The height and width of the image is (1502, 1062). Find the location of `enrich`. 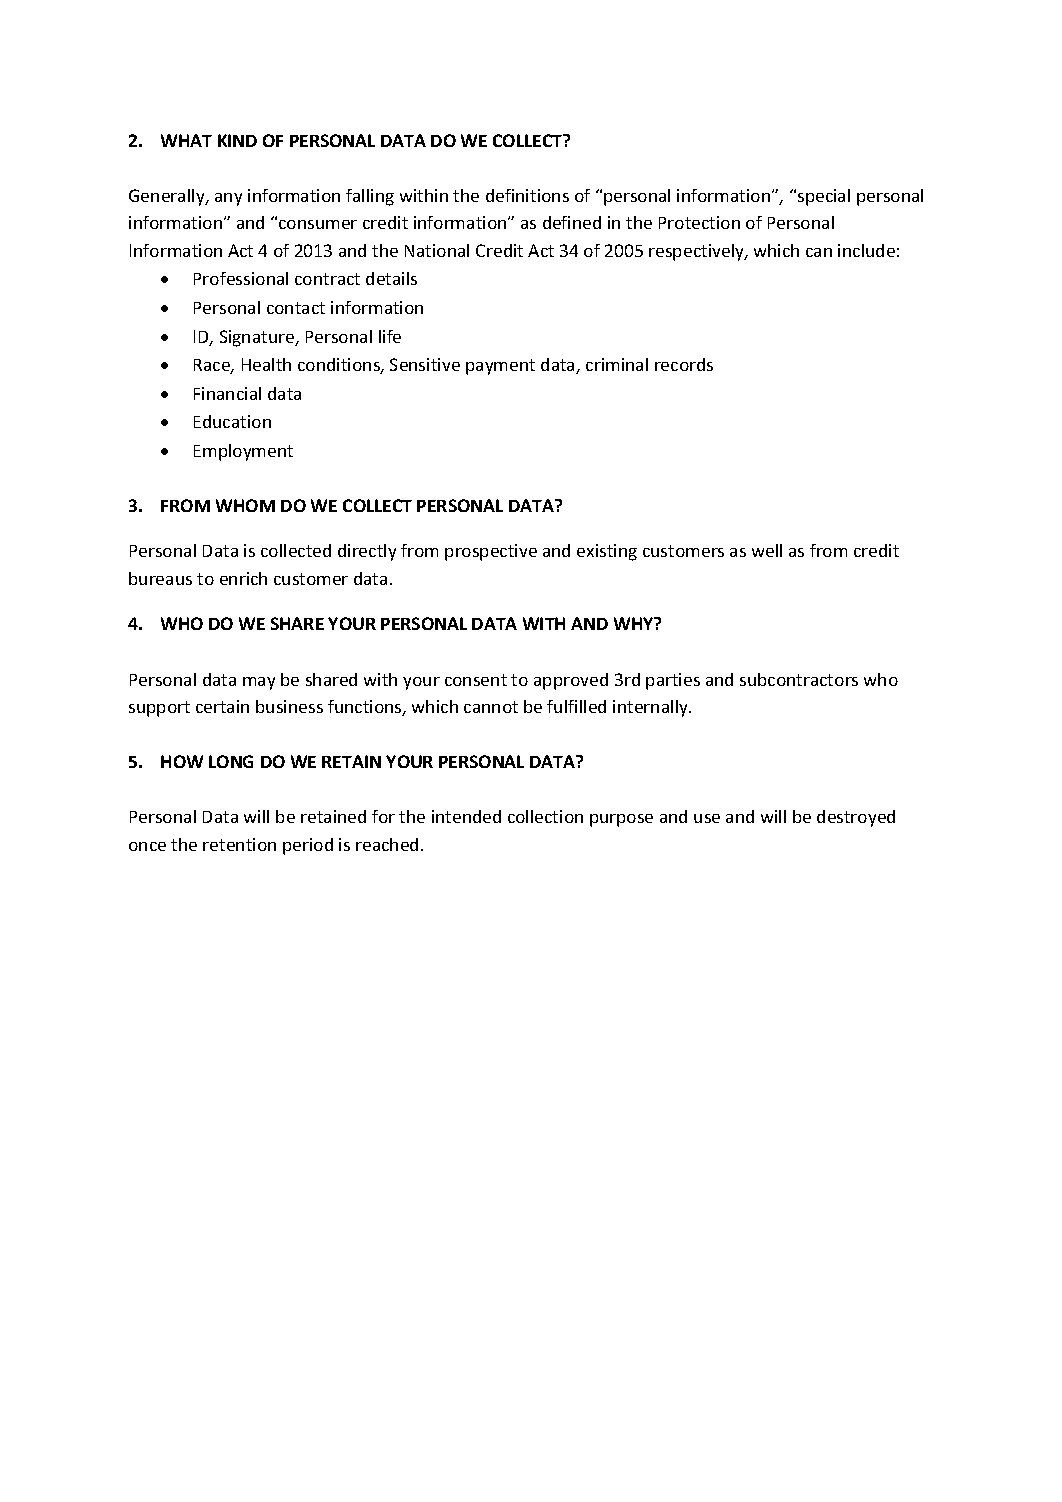

enrich is located at coordinates (243, 578).
